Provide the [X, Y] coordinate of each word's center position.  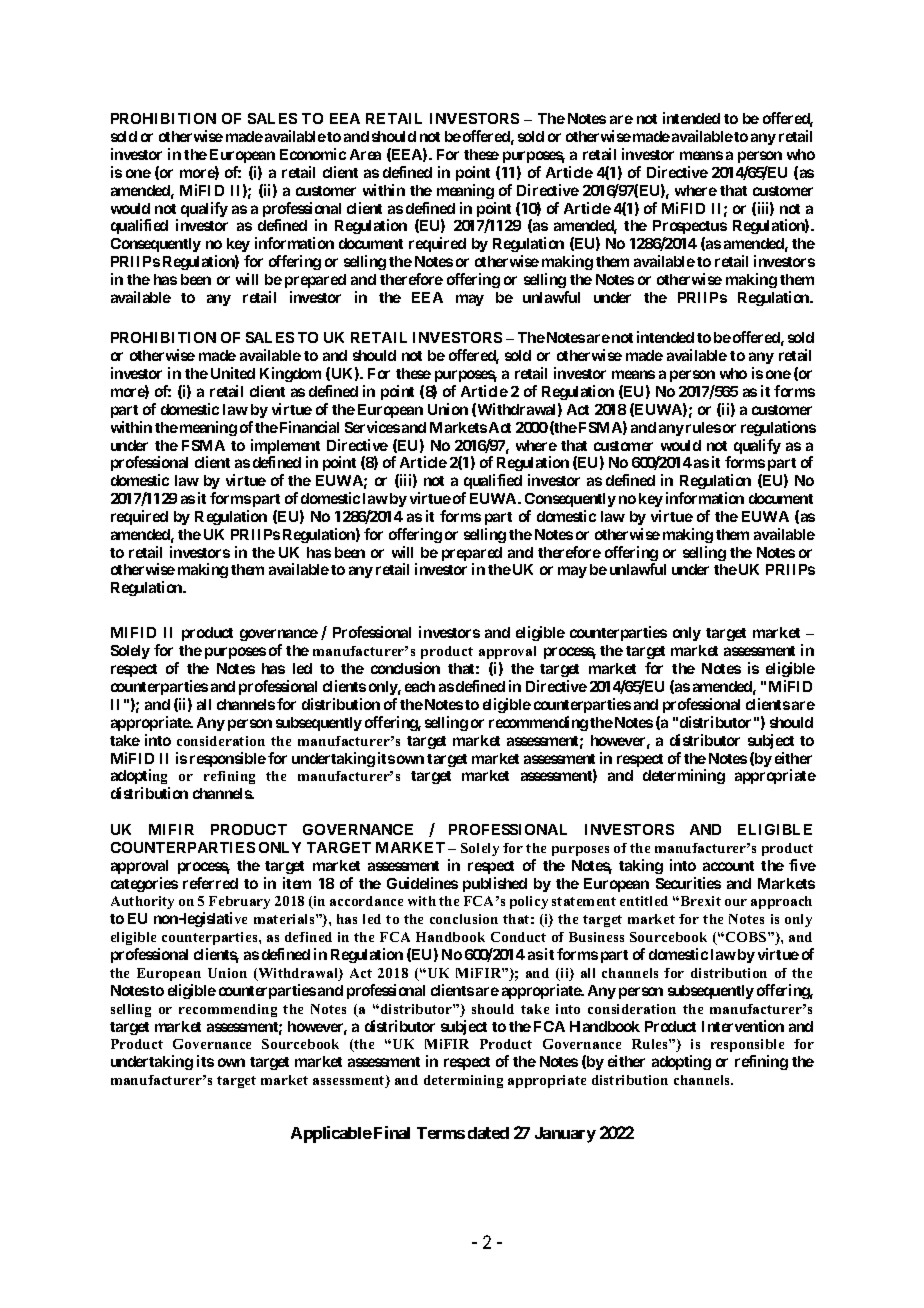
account [728, 866]
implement [285, 448]
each [420, 686]
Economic [313, 154]
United [233, 373]
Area [365, 154]
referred [210, 883]
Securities [688, 883]
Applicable [331, 1134]
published [495, 884]
